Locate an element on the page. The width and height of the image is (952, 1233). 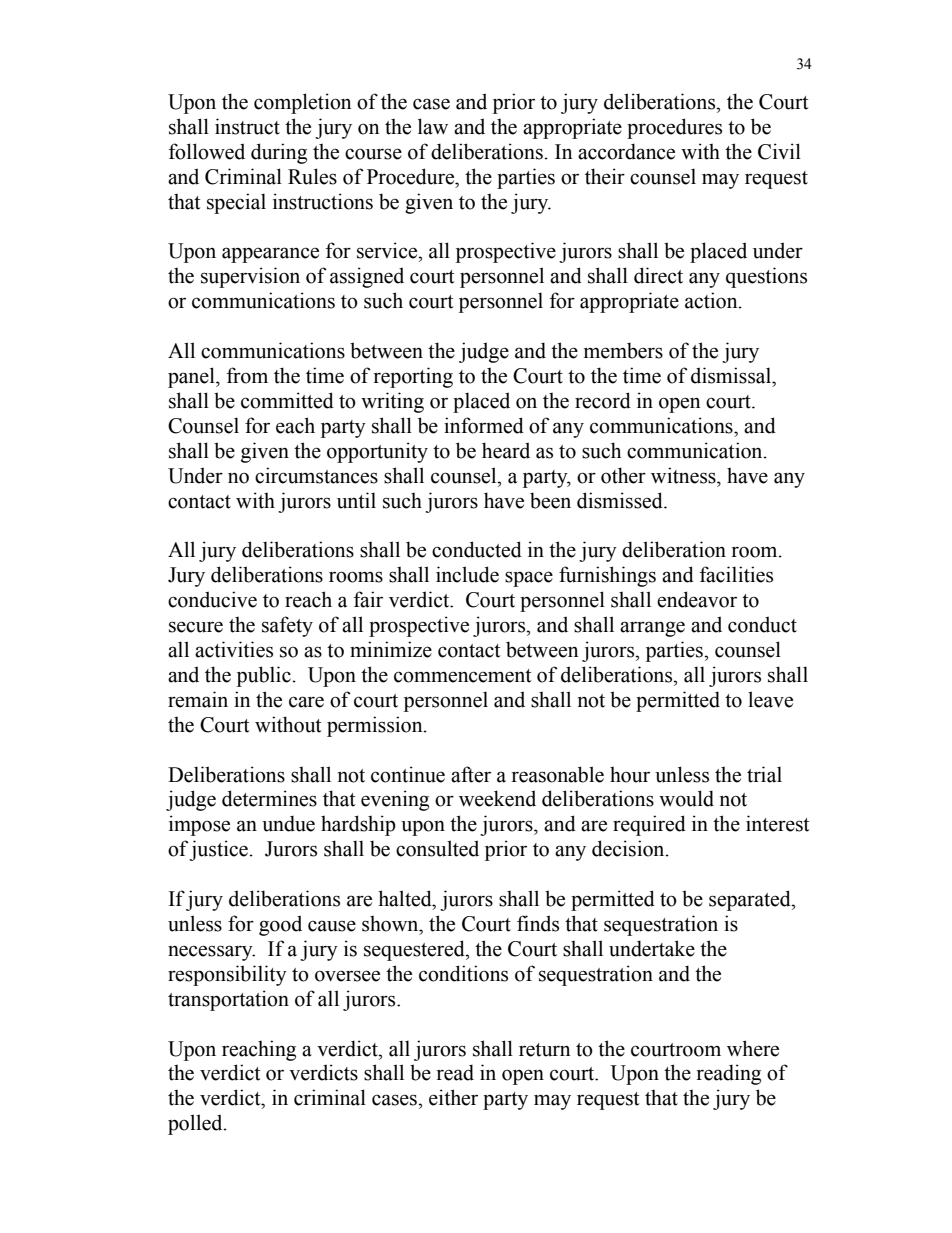
Civil is located at coordinates (779, 151).
